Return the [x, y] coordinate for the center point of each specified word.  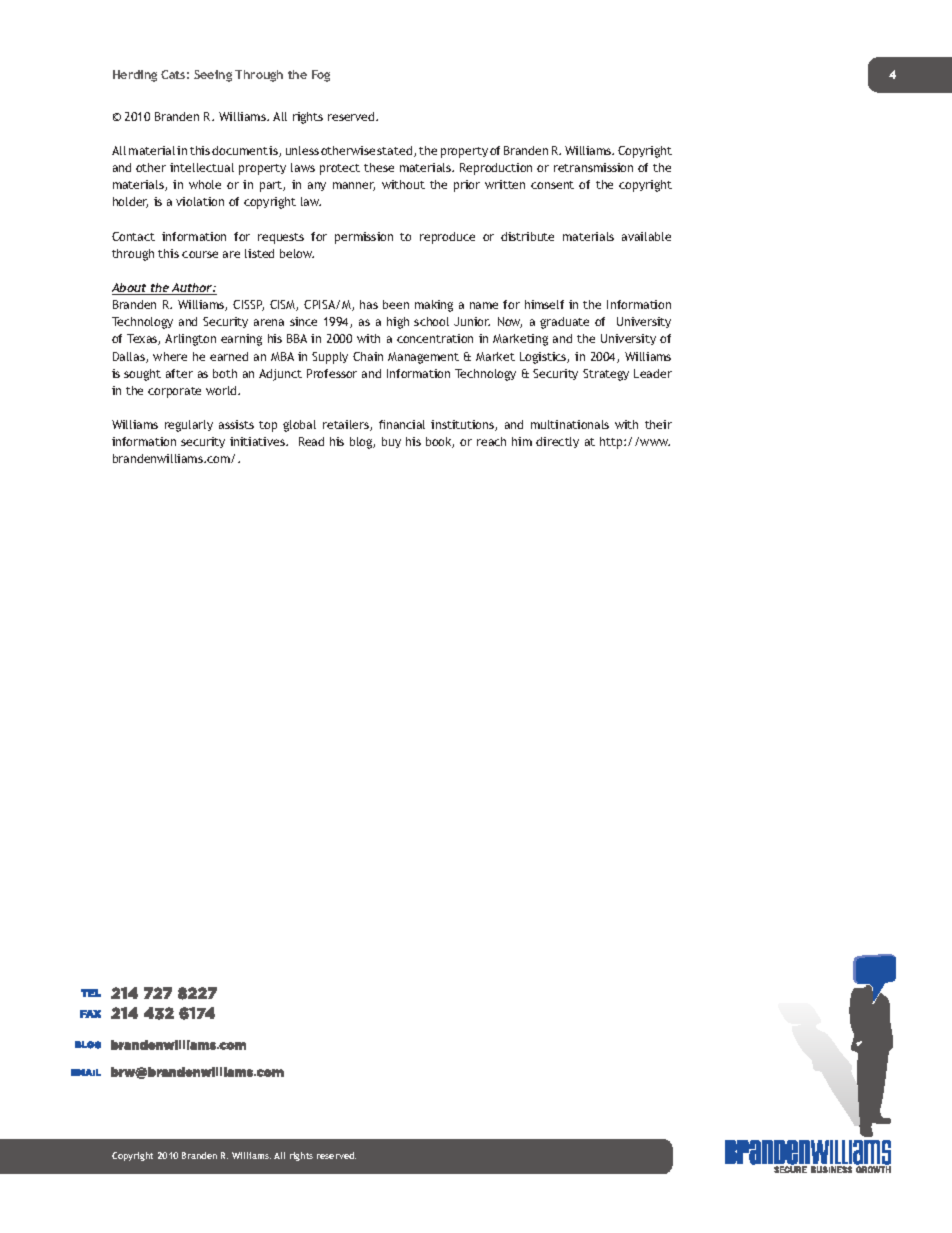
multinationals [570, 424]
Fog [321, 76]
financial [402, 424]
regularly [189, 426]
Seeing [213, 76]
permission [364, 238]
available [646, 236]
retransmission [593, 167]
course [200, 254]
